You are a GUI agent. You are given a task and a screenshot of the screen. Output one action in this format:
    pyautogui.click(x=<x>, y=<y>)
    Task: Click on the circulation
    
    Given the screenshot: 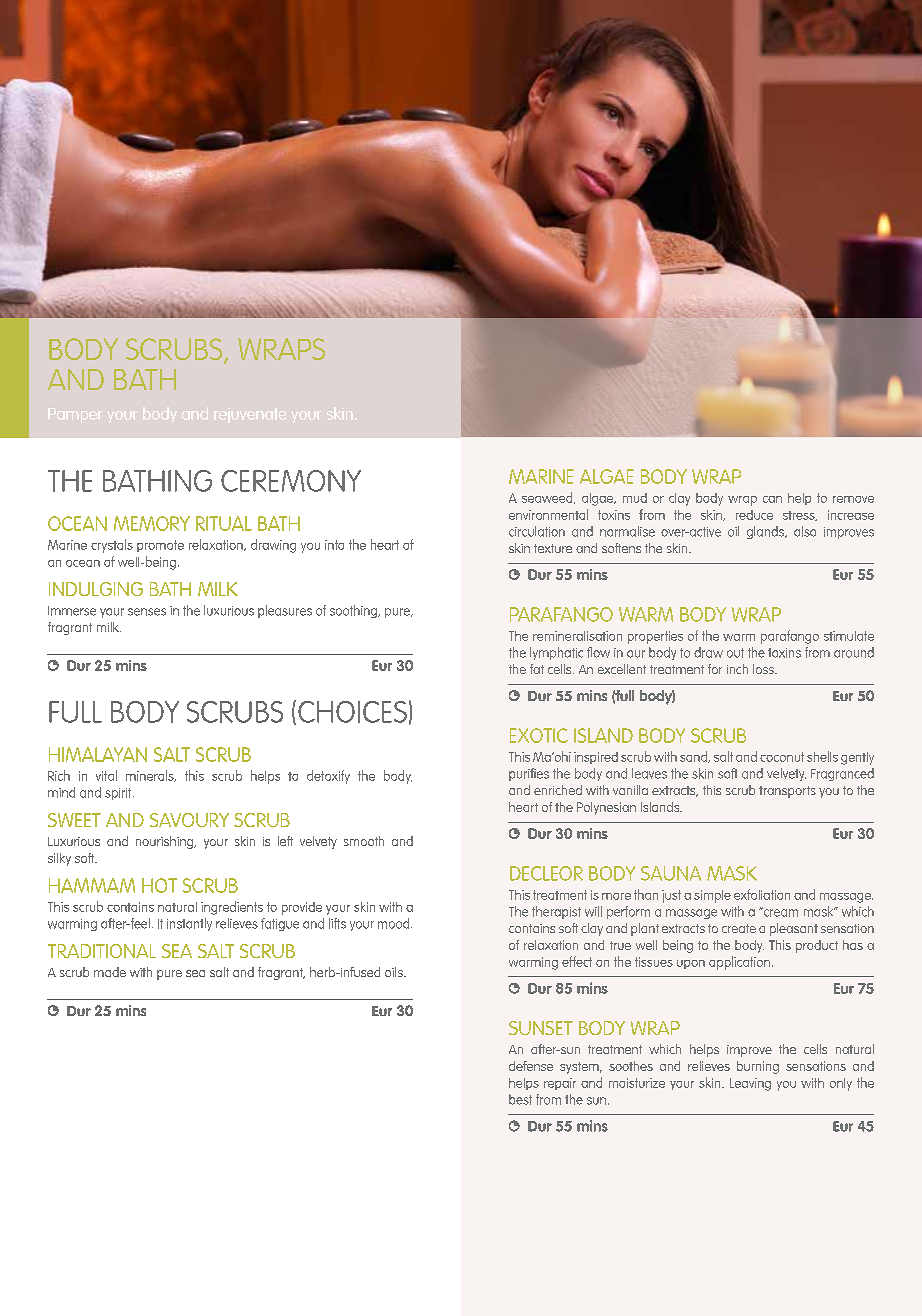 What is the action you would take?
    pyautogui.click(x=537, y=531)
